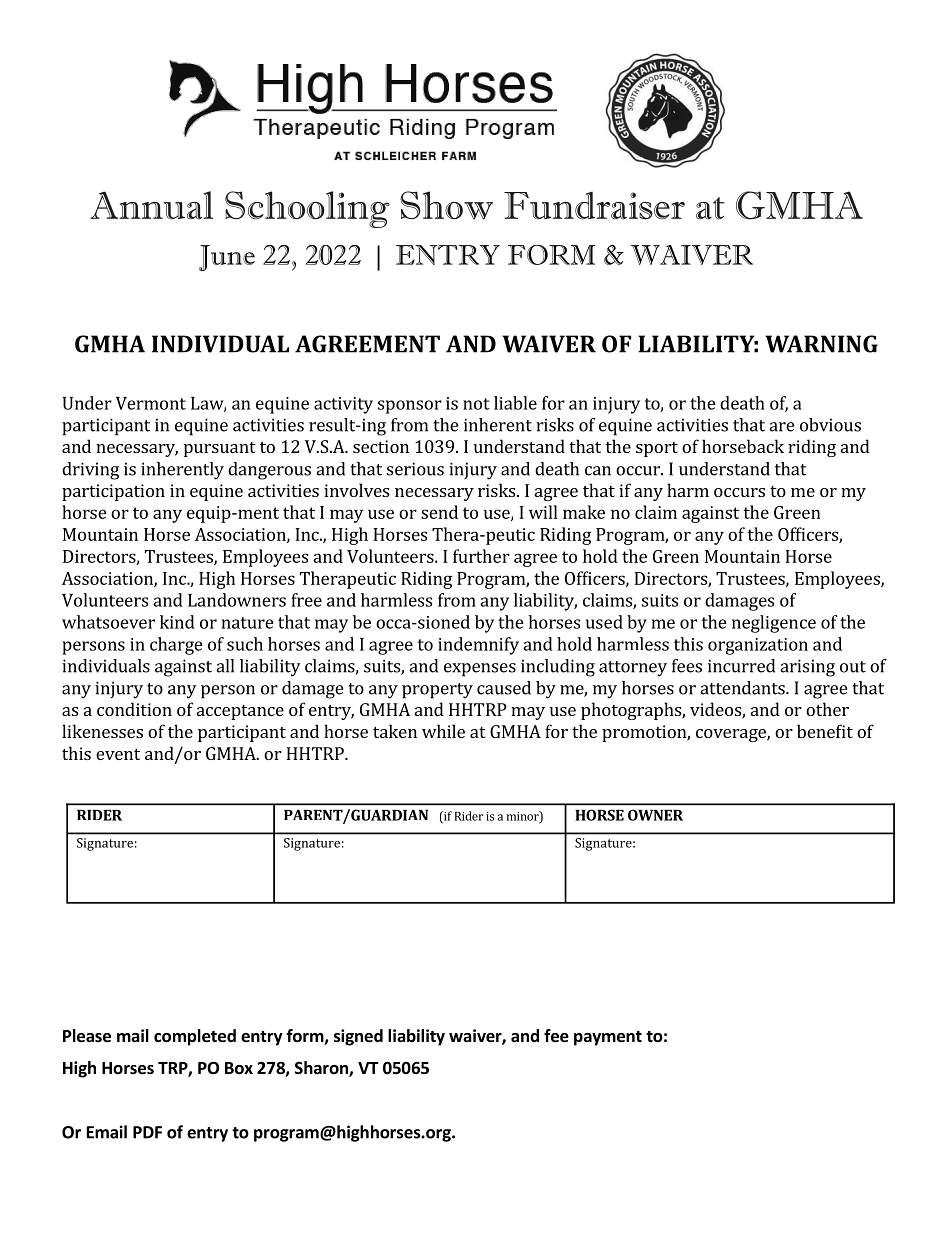 The image size is (952, 1233). I want to click on Fundraiser, so click(594, 206).
